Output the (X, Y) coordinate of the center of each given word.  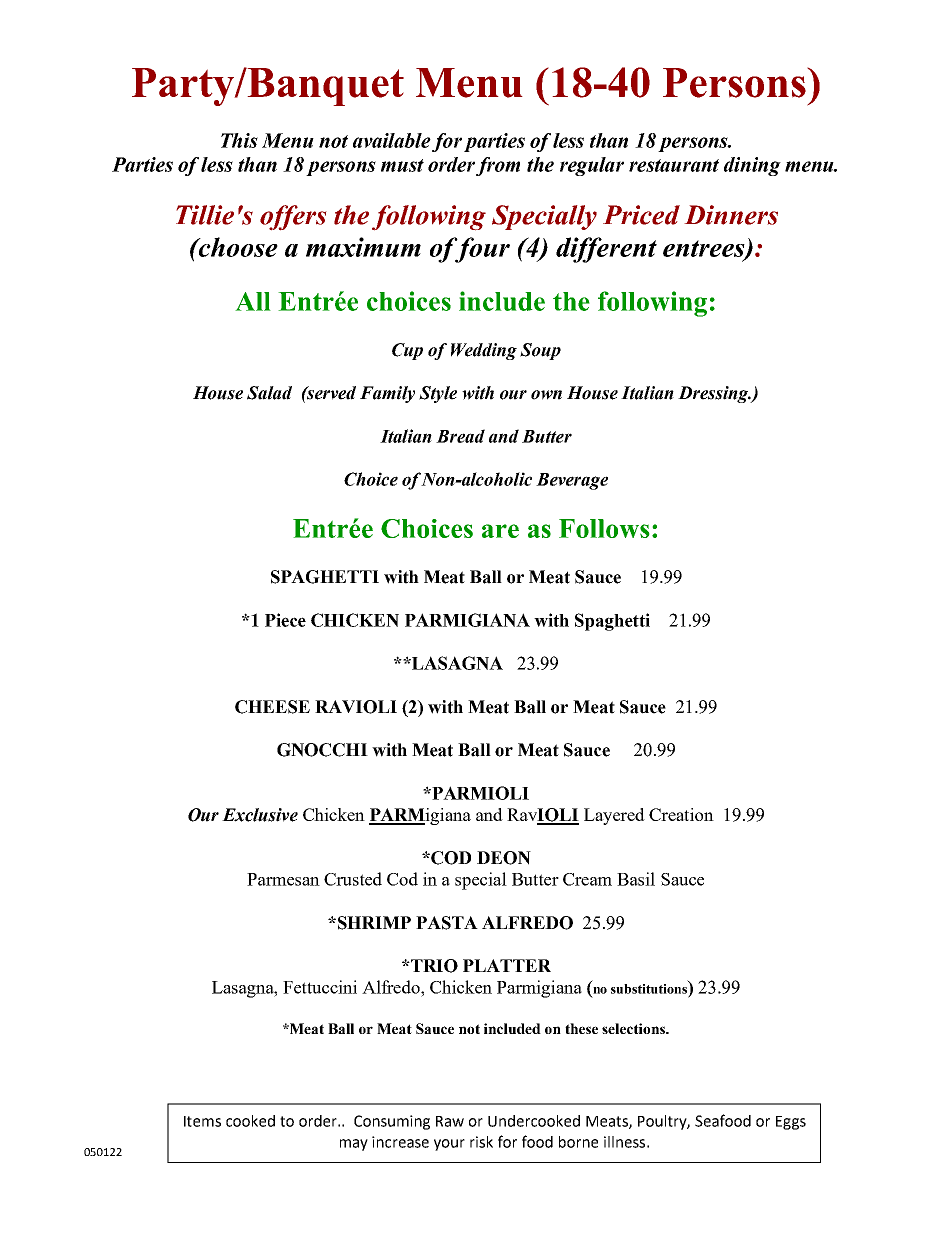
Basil (636, 879)
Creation (681, 814)
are (500, 531)
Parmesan (283, 879)
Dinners (731, 215)
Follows (604, 528)
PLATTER (507, 965)
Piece (285, 620)
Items (202, 1121)
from (498, 166)
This (239, 140)
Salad (269, 393)
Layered (614, 816)
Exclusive (260, 815)
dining (752, 166)
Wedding (484, 351)
